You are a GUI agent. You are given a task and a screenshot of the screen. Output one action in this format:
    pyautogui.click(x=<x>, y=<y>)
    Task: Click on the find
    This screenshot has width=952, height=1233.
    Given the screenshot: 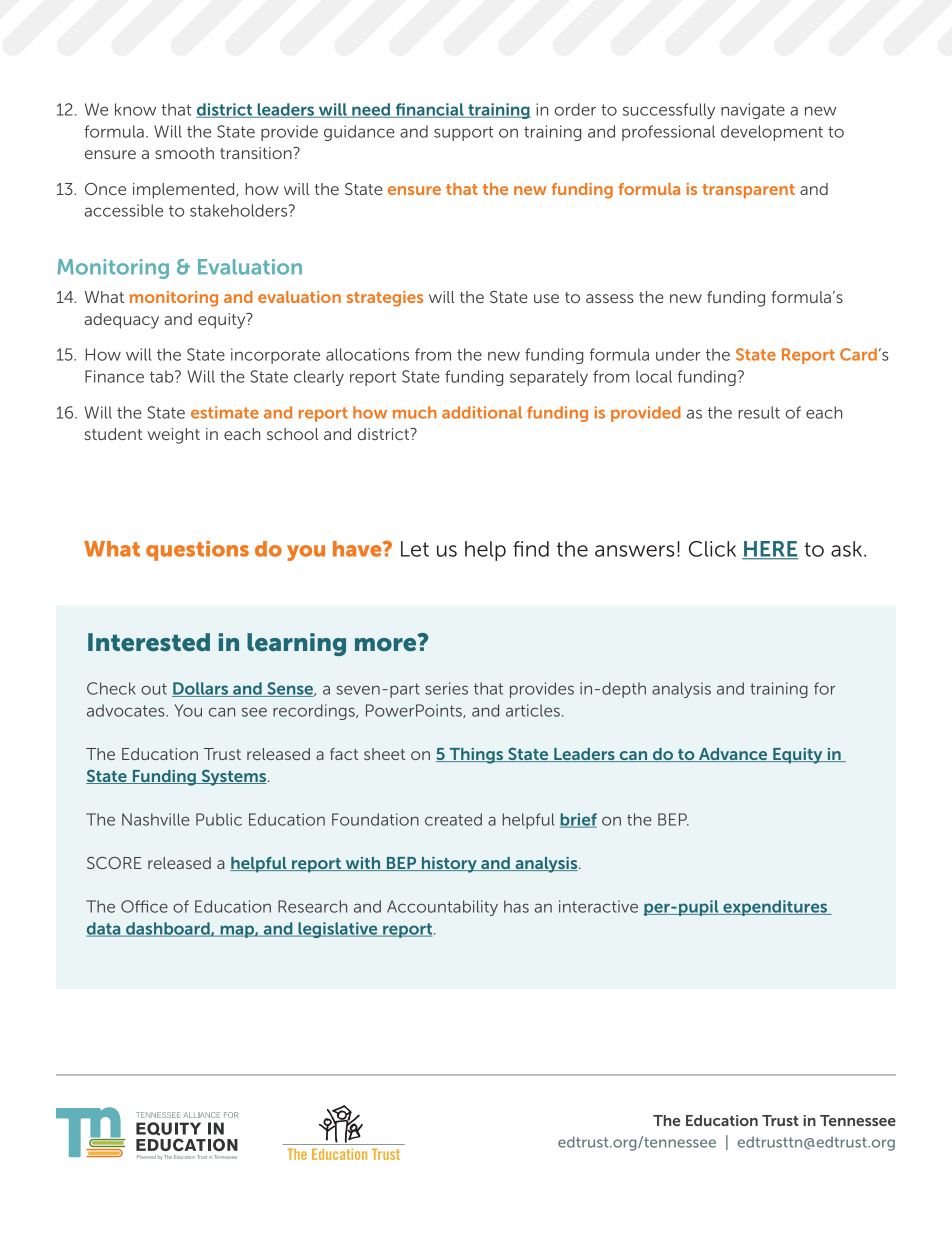 What is the action you would take?
    pyautogui.click(x=531, y=549)
